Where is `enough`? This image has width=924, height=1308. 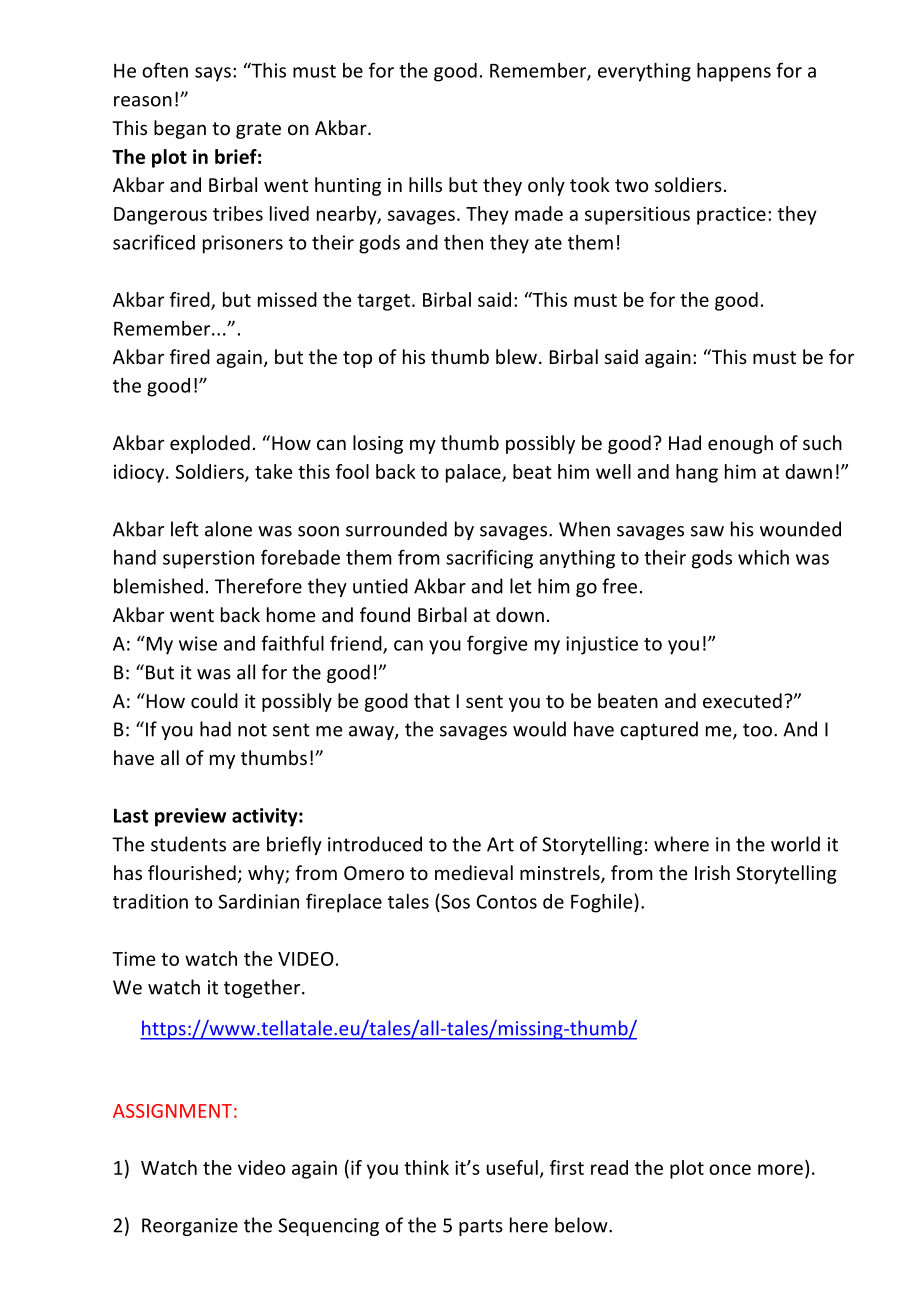
enough is located at coordinates (740, 444).
